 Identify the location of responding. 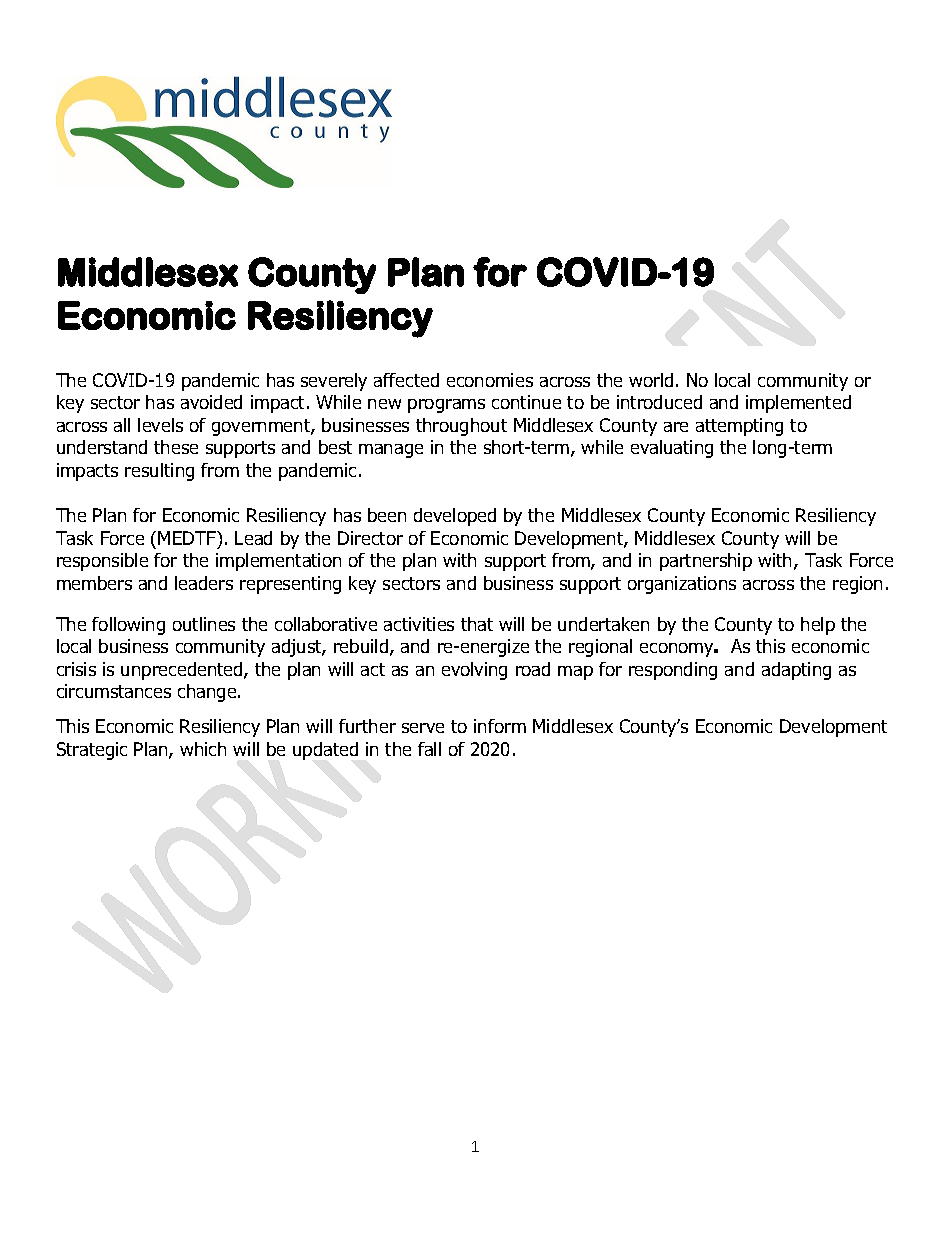
(673, 671).
